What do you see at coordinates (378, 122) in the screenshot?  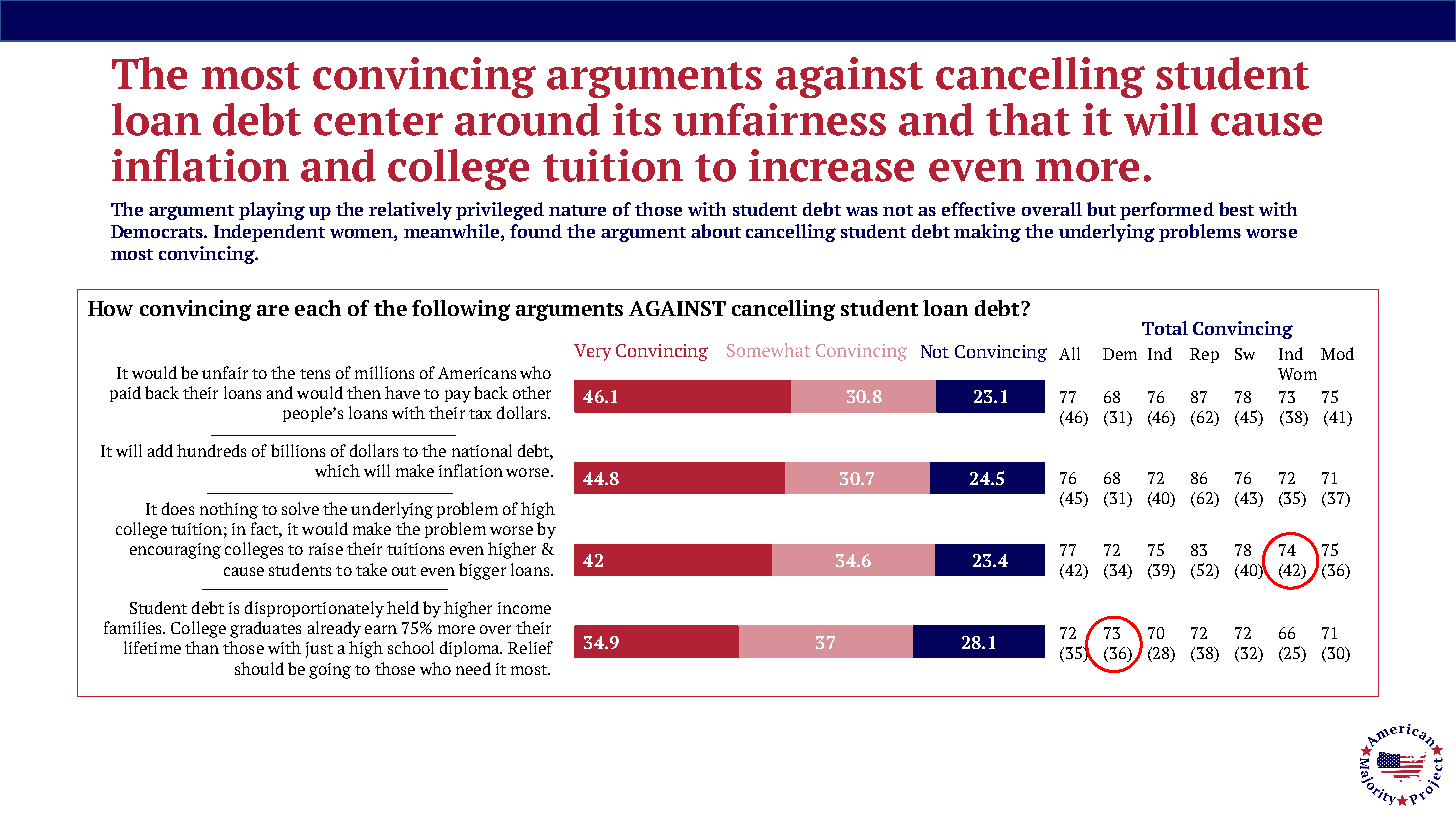 I see `center` at bounding box center [378, 122].
